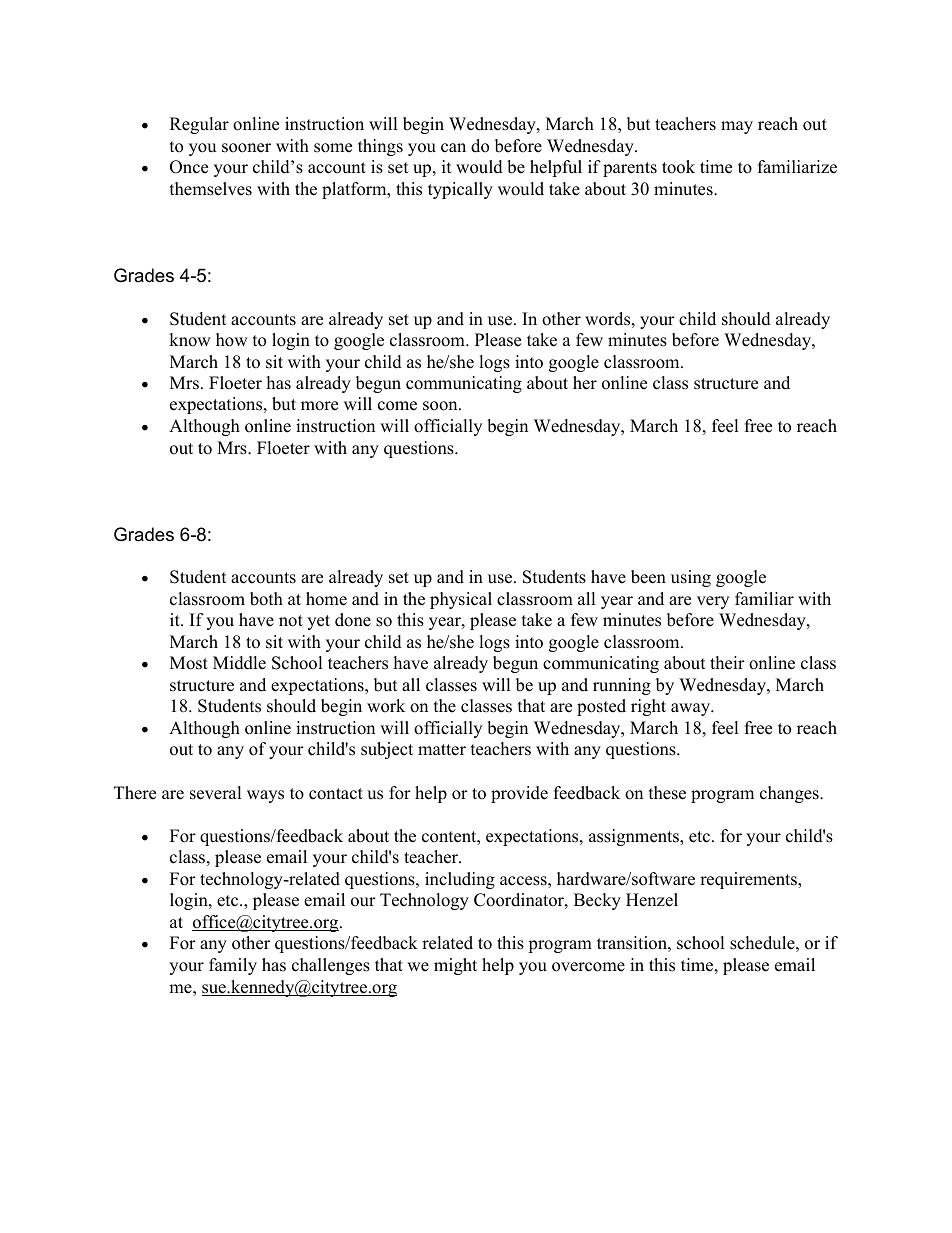  What do you see at coordinates (455, 966) in the image?
I see `might` at bounding box center [455, 966].
